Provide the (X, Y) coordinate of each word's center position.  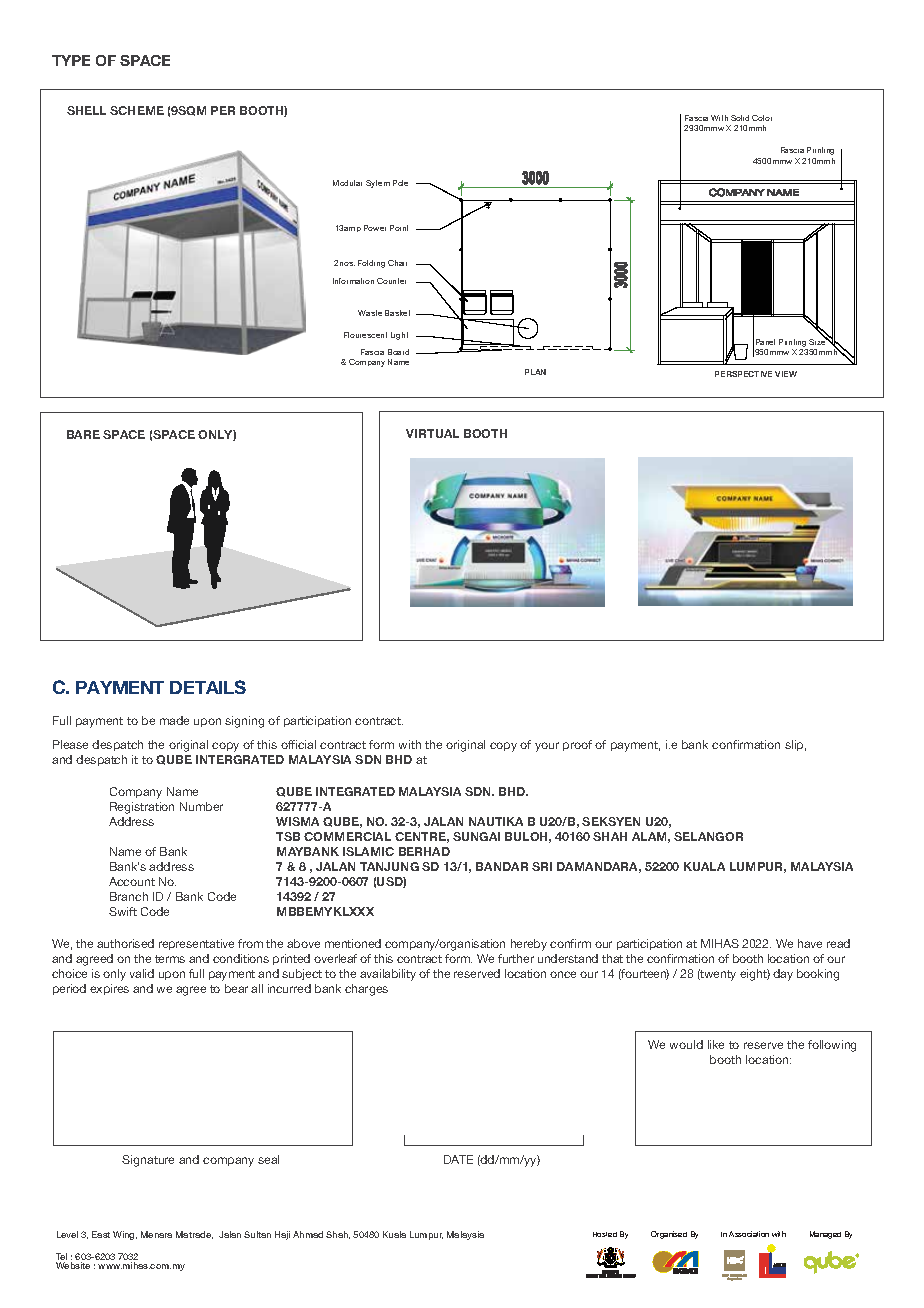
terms (170, 959)
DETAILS (208, 687)
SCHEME (137, 110)
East (101, 1234)
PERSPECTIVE (743, 374)
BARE (83, 434)
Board (398, 352)
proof (577, 745)
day (783, 975)
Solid (740, 118)
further (516, 958)
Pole (400, 183)
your (547, 747)
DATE (458, 1159)
